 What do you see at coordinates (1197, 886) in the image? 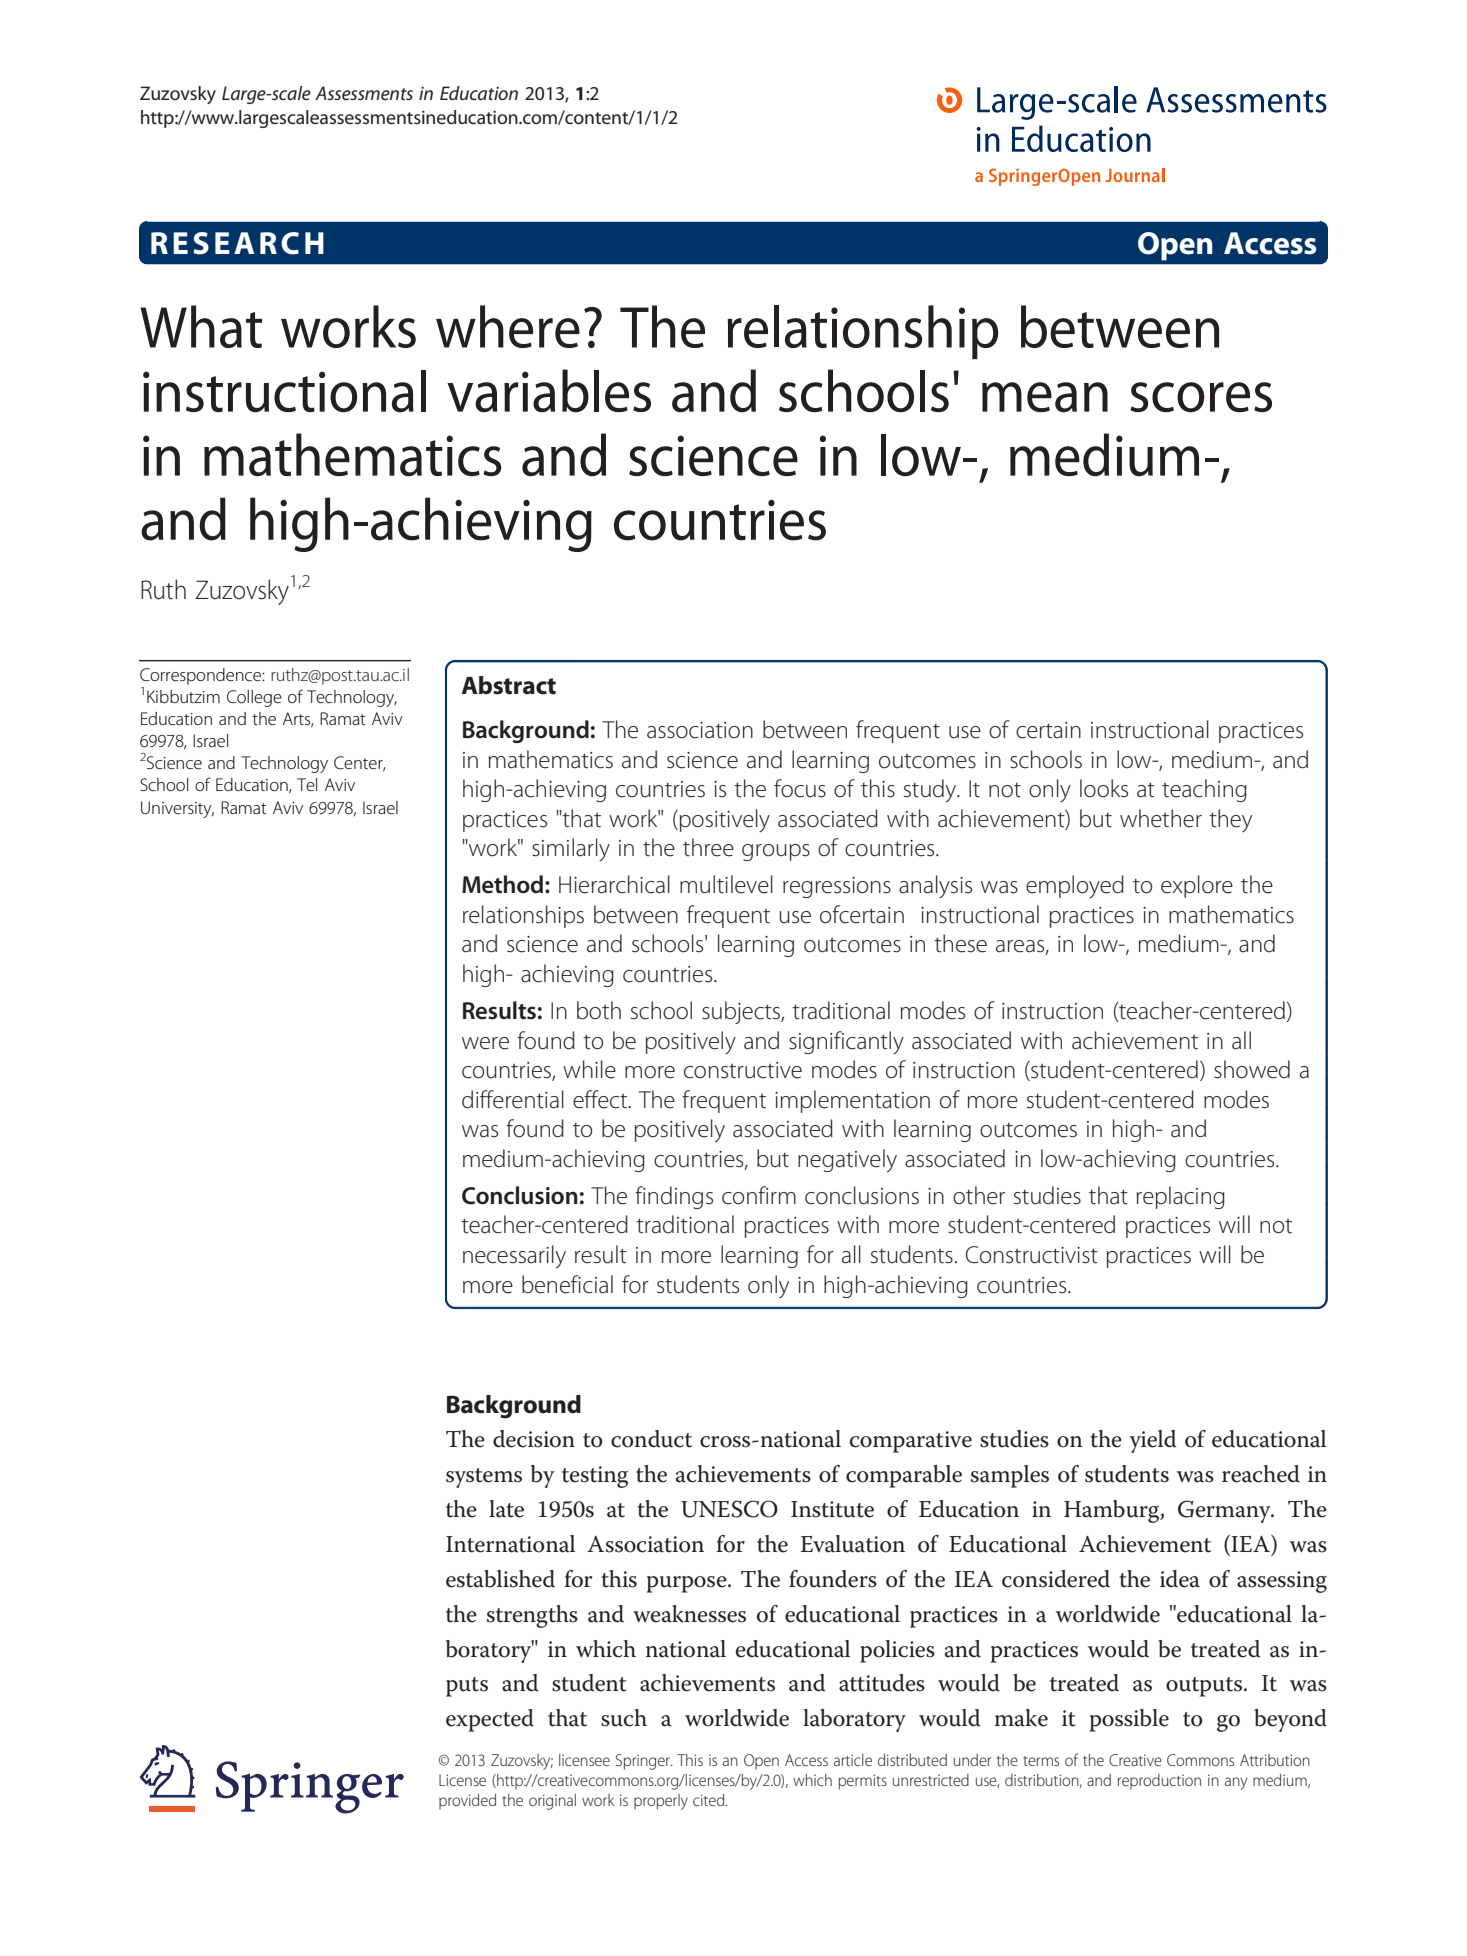
I see `explore` at bounding box center [1197, 886].
